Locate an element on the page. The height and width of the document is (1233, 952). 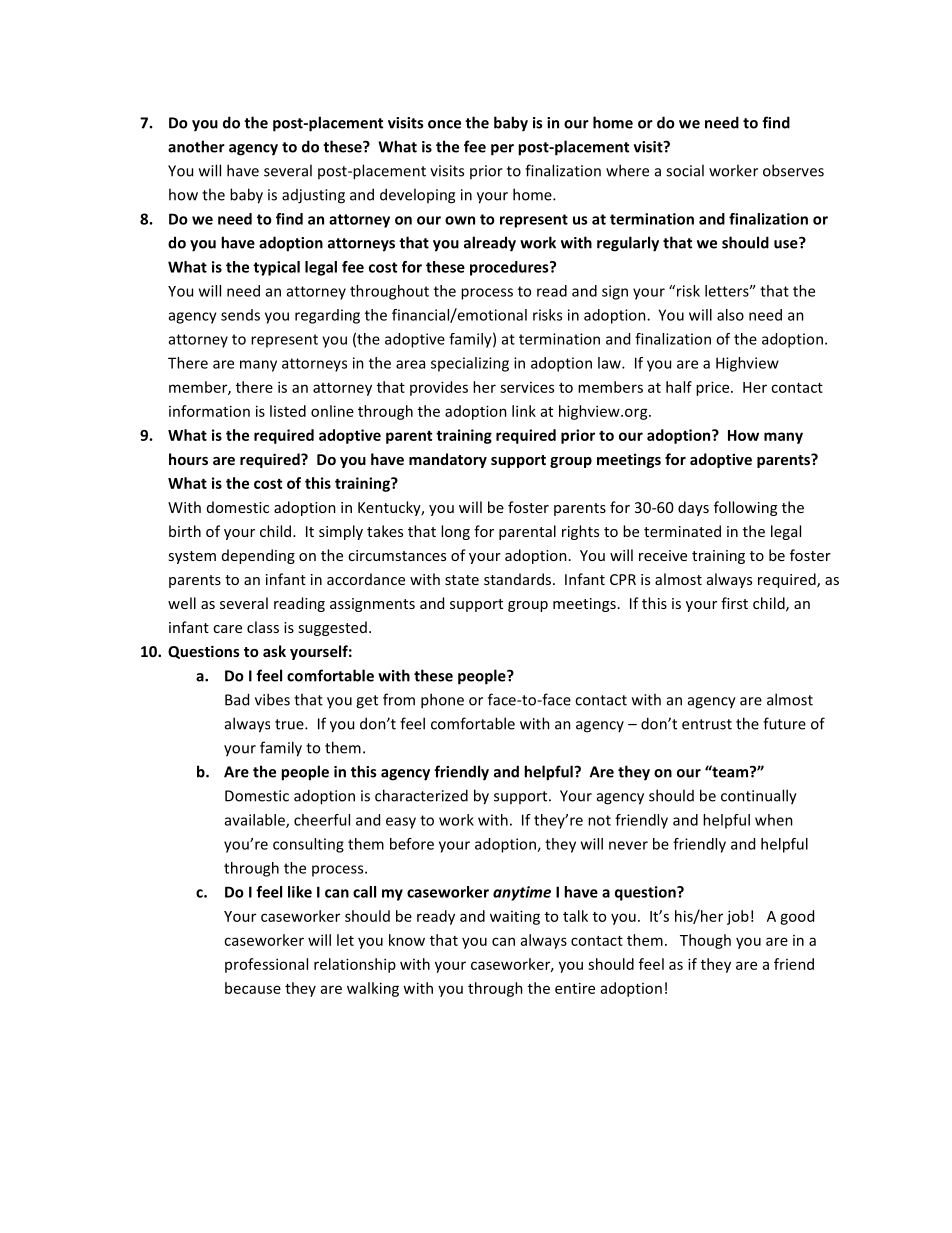
specializing is located at coordinates (470, 364).
